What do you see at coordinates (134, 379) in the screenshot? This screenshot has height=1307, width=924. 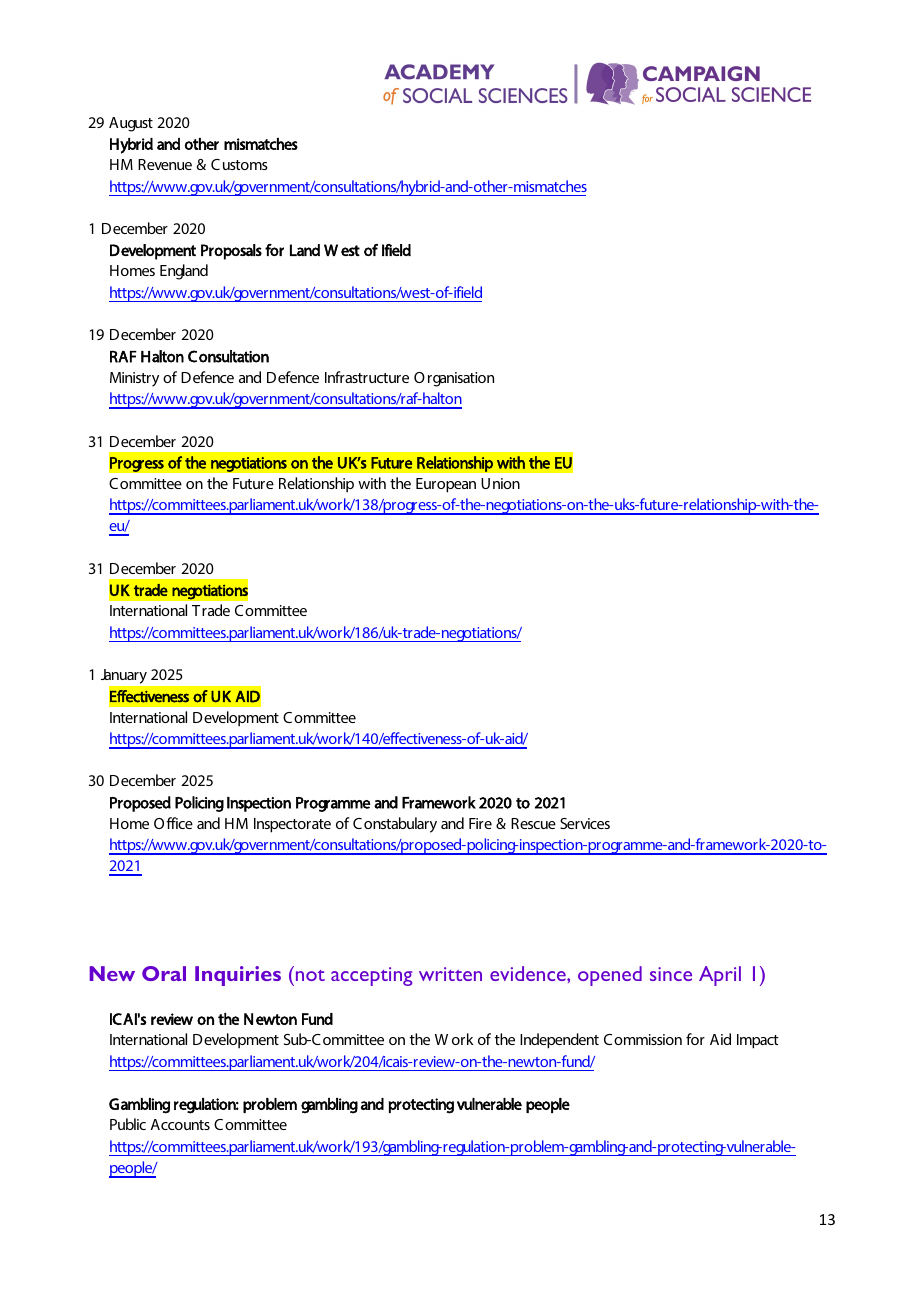 I see `Ministry` at bounding box center [134, 379].
